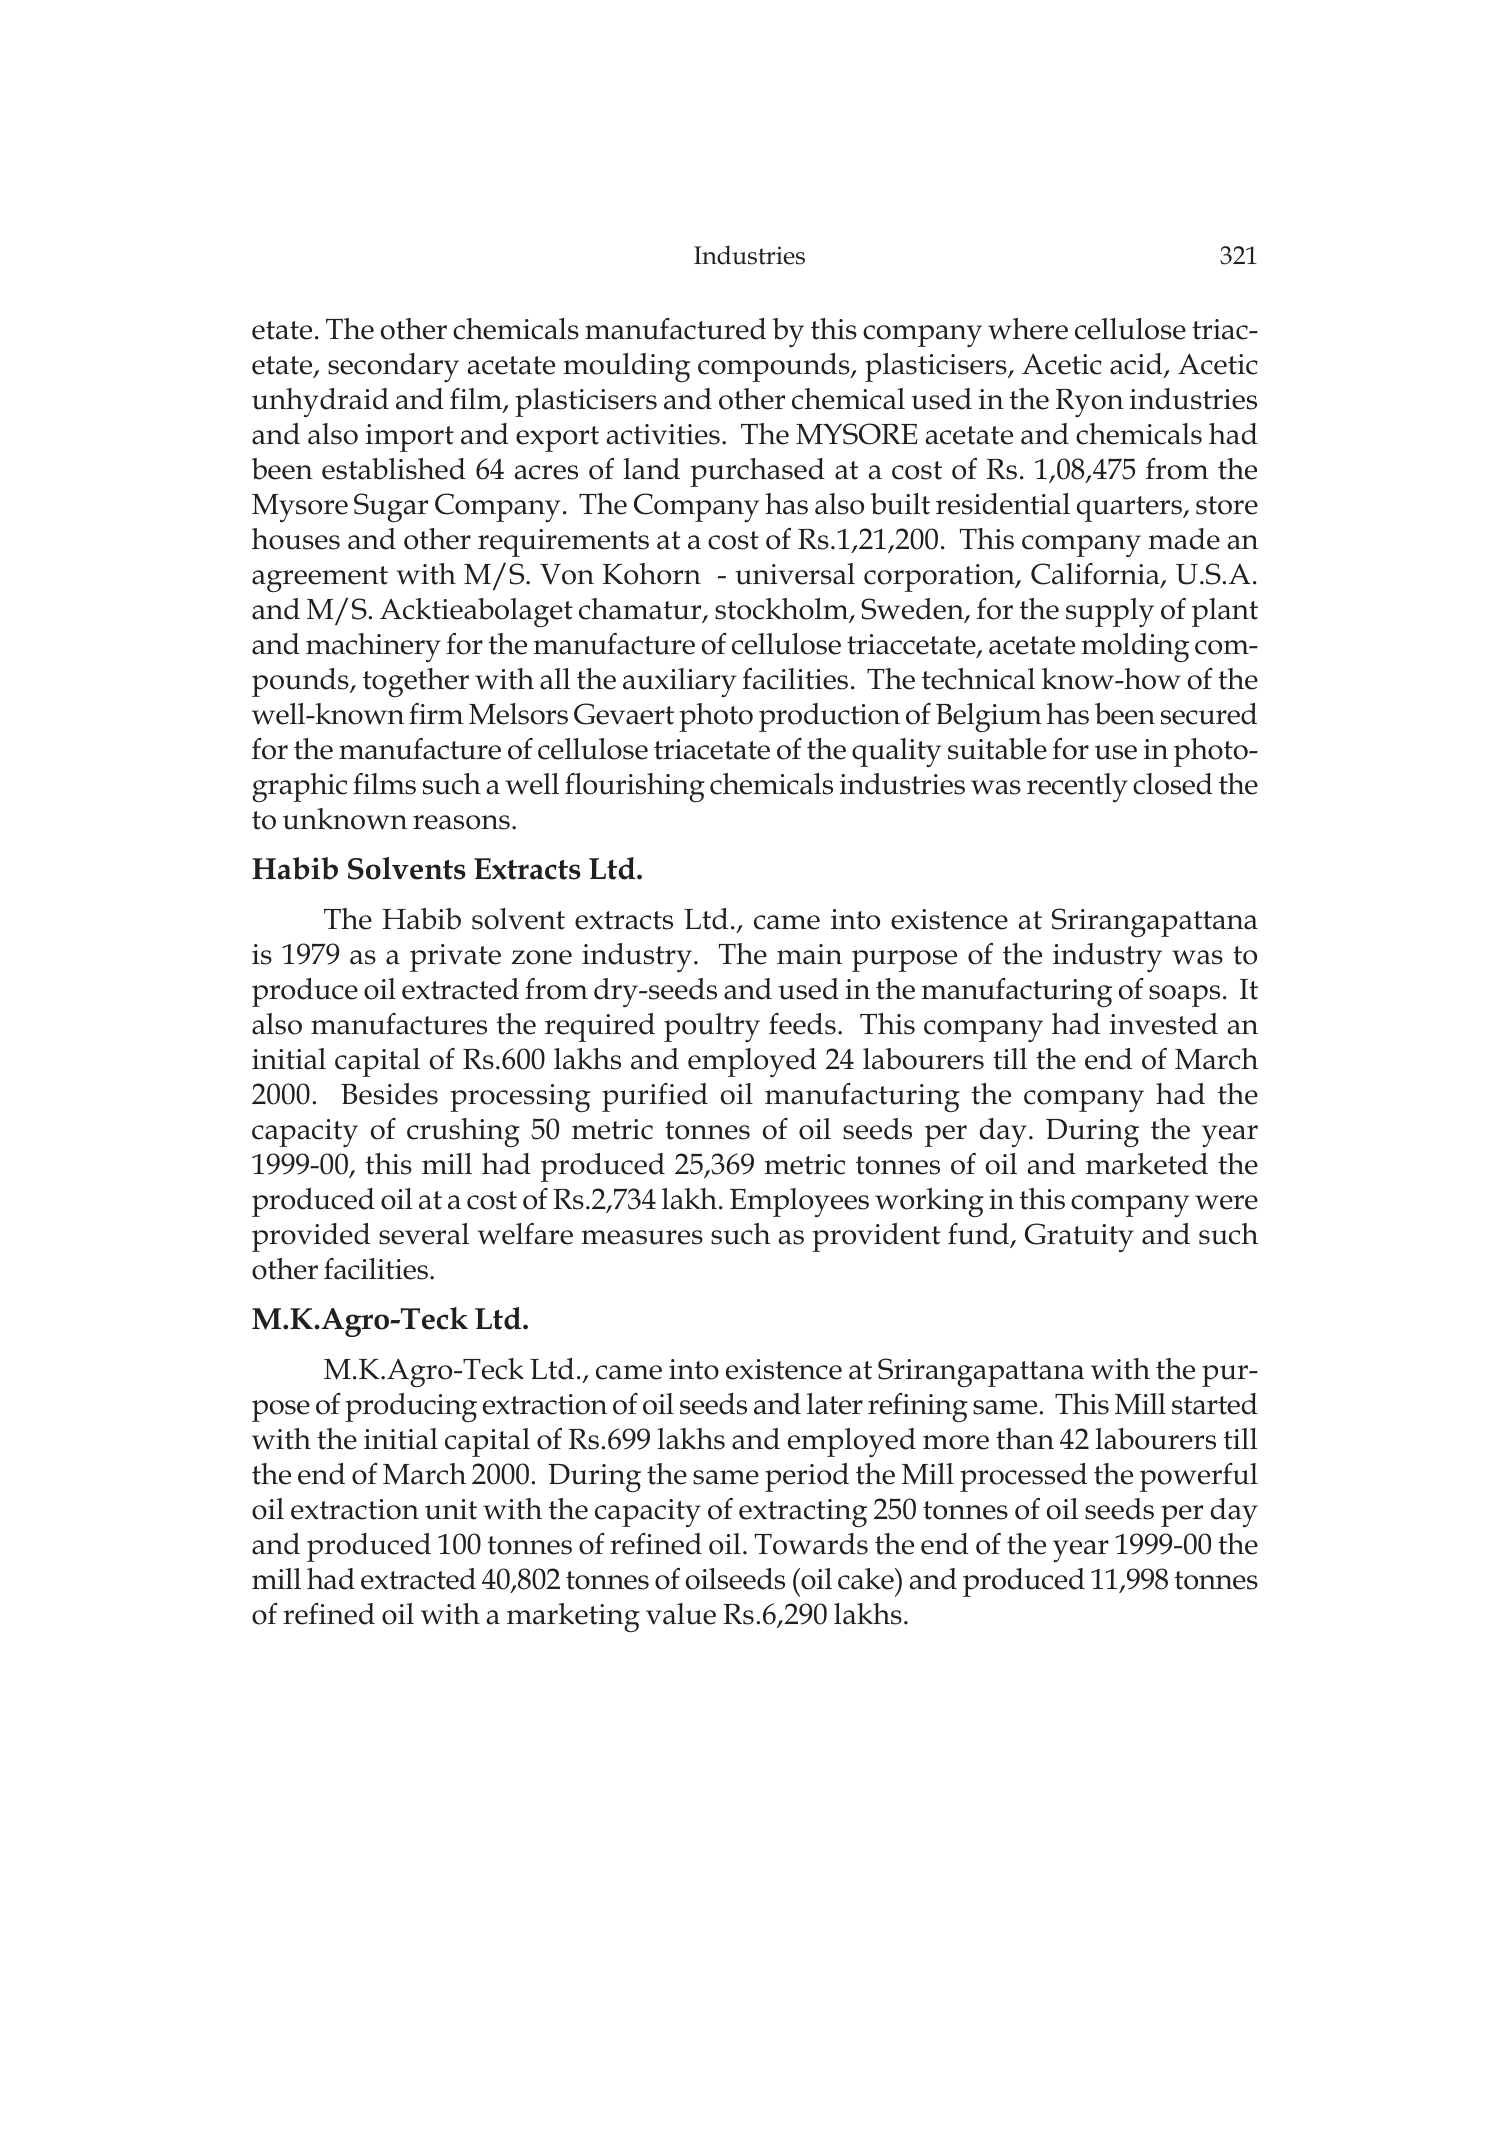 The image size is (1510, 2135). I want to click on purified, so click(655, 1097).
